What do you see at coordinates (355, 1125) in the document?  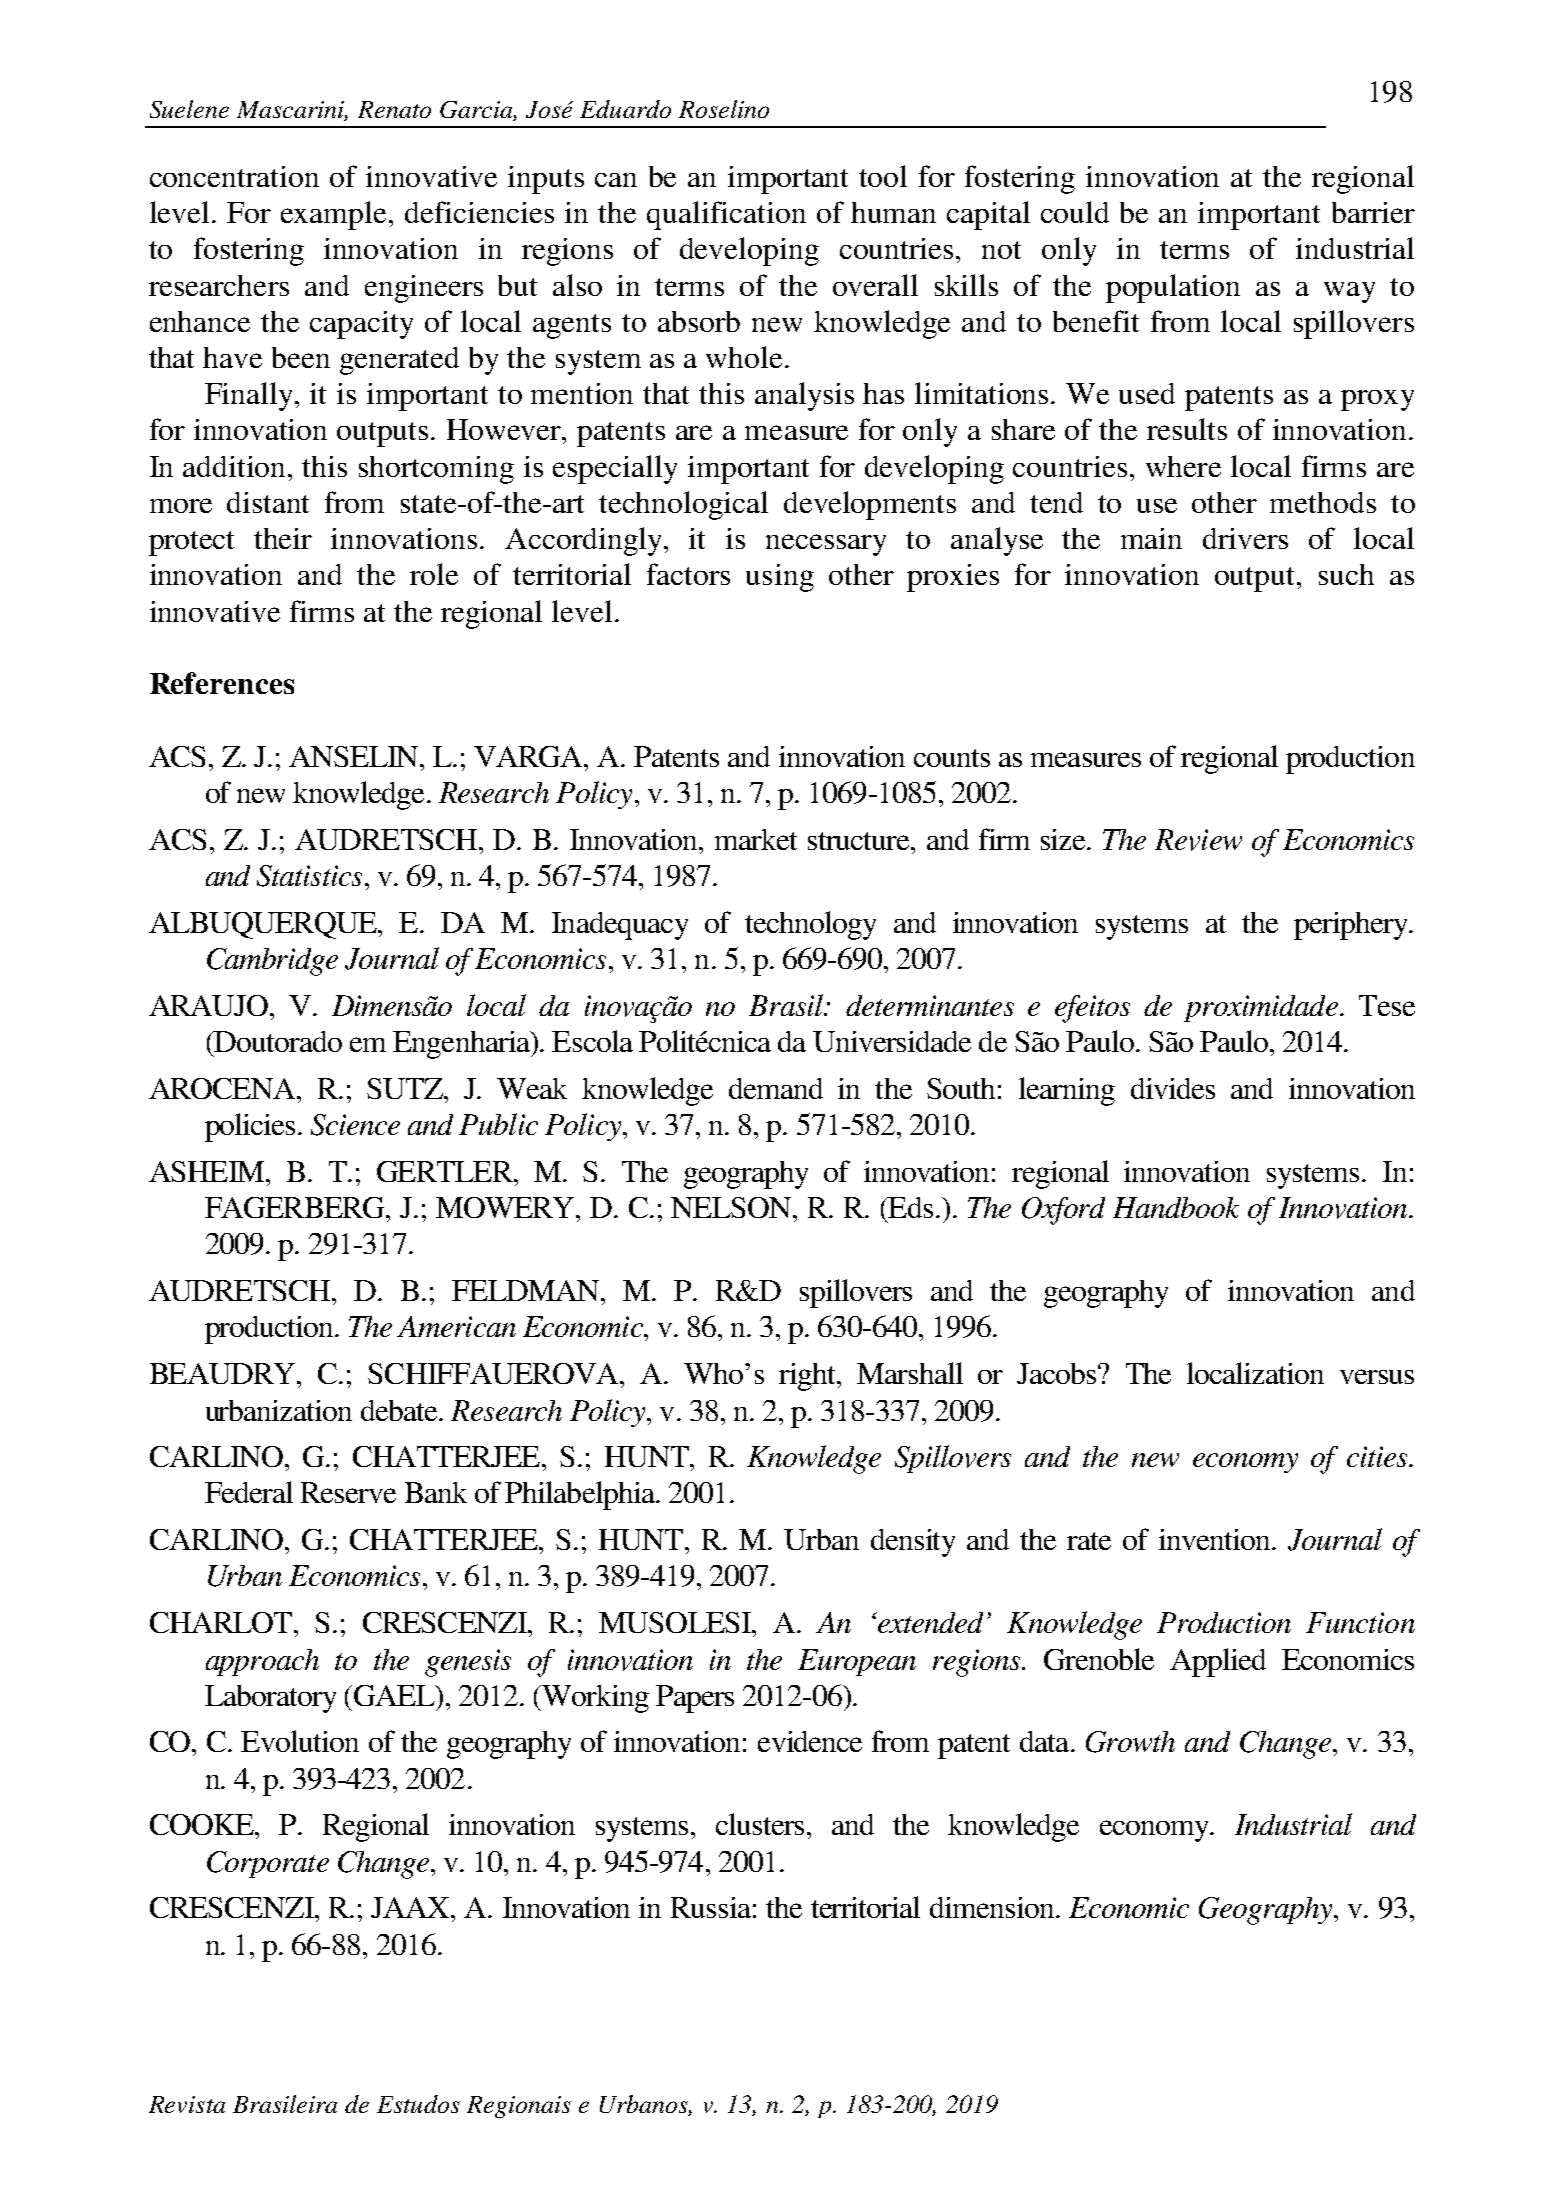 I see `Science` at bounding box center [355, 1125].
